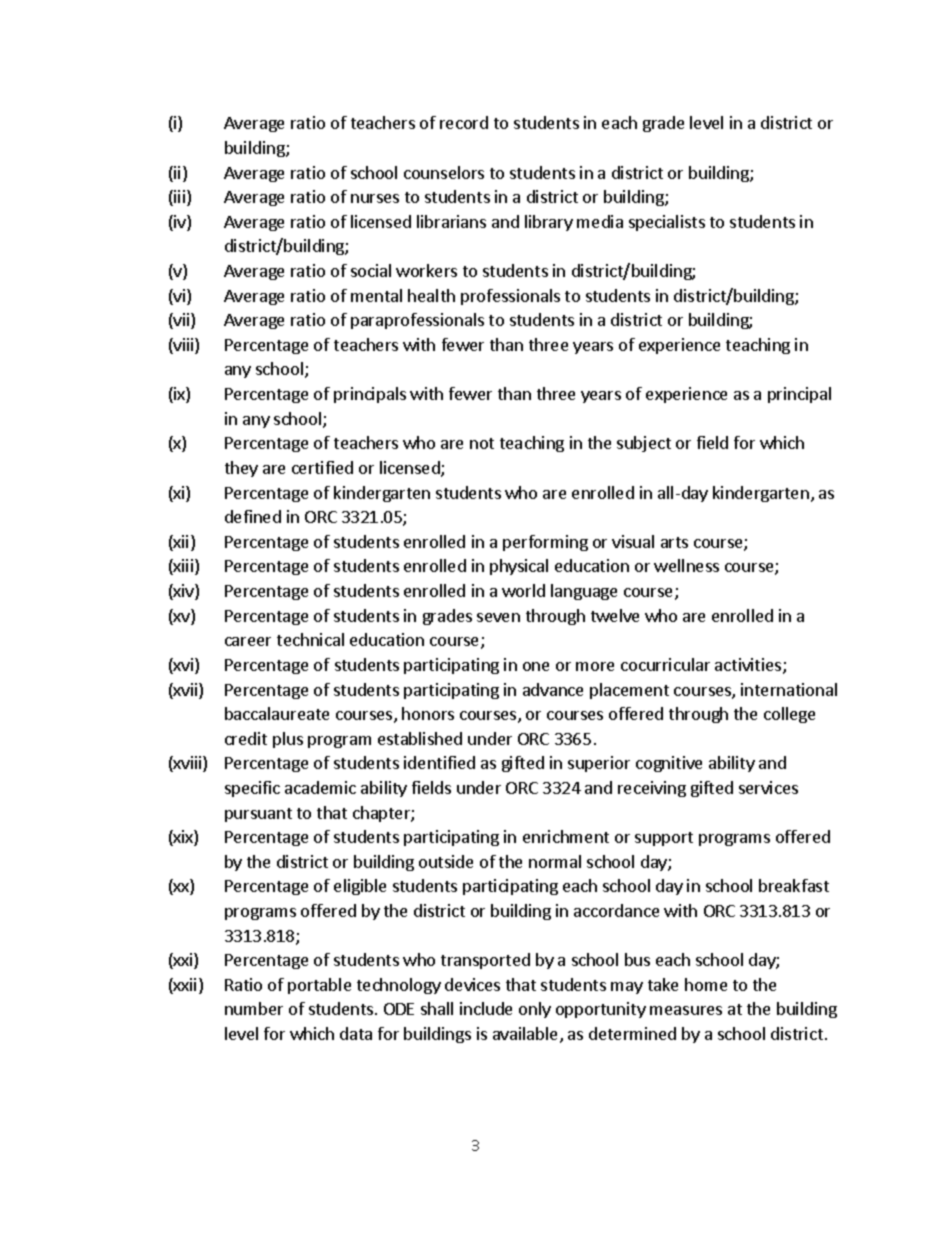 The width and height of the page is (952, 1233). Describe the element at coordinates (254, 1008) in the page. I see `number` at that location.
